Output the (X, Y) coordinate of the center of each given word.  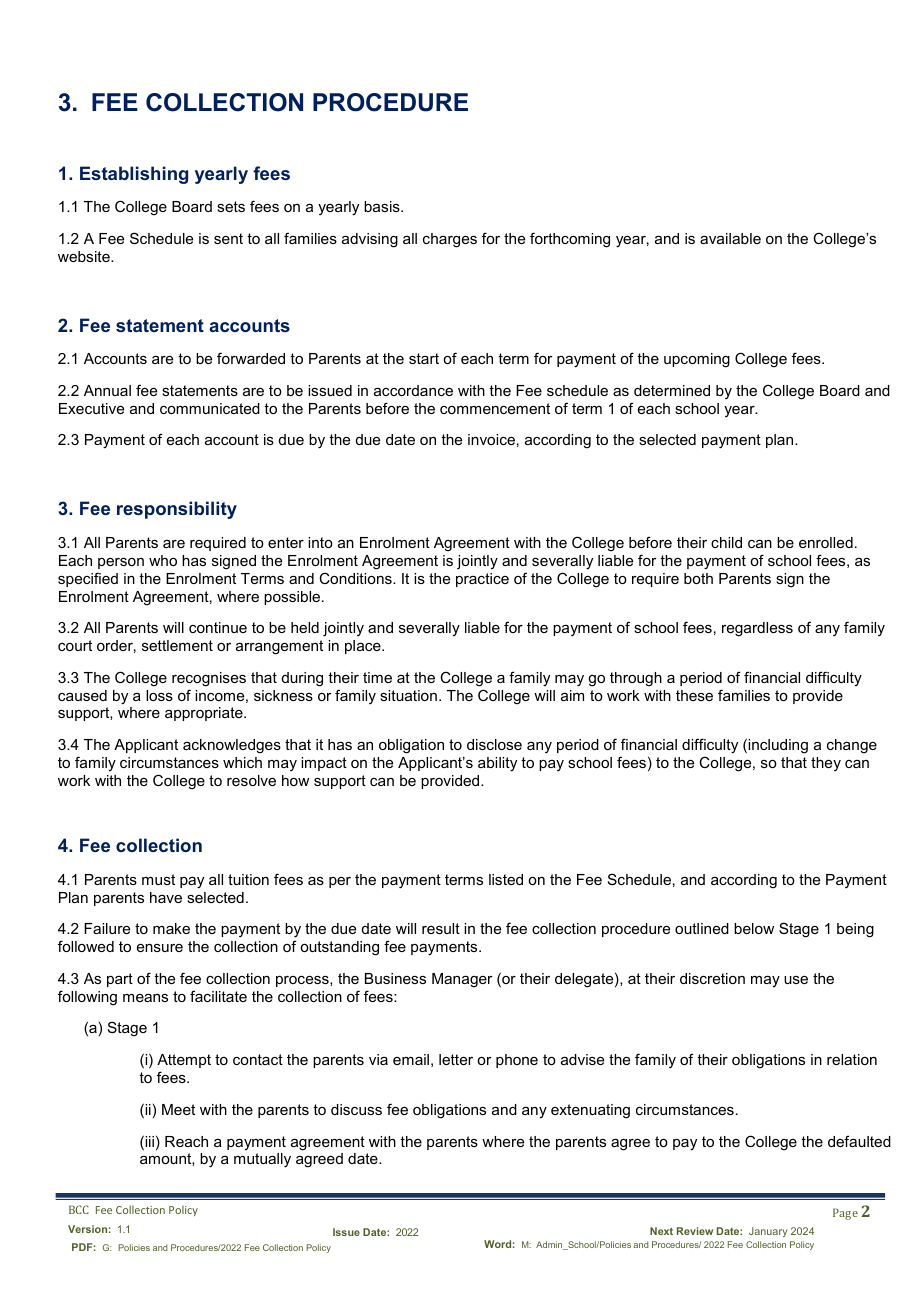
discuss (356, 1109)
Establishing (134, 175)
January (768, 1232)
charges (450, 240)
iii (148, 1141)
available (730, 238)
